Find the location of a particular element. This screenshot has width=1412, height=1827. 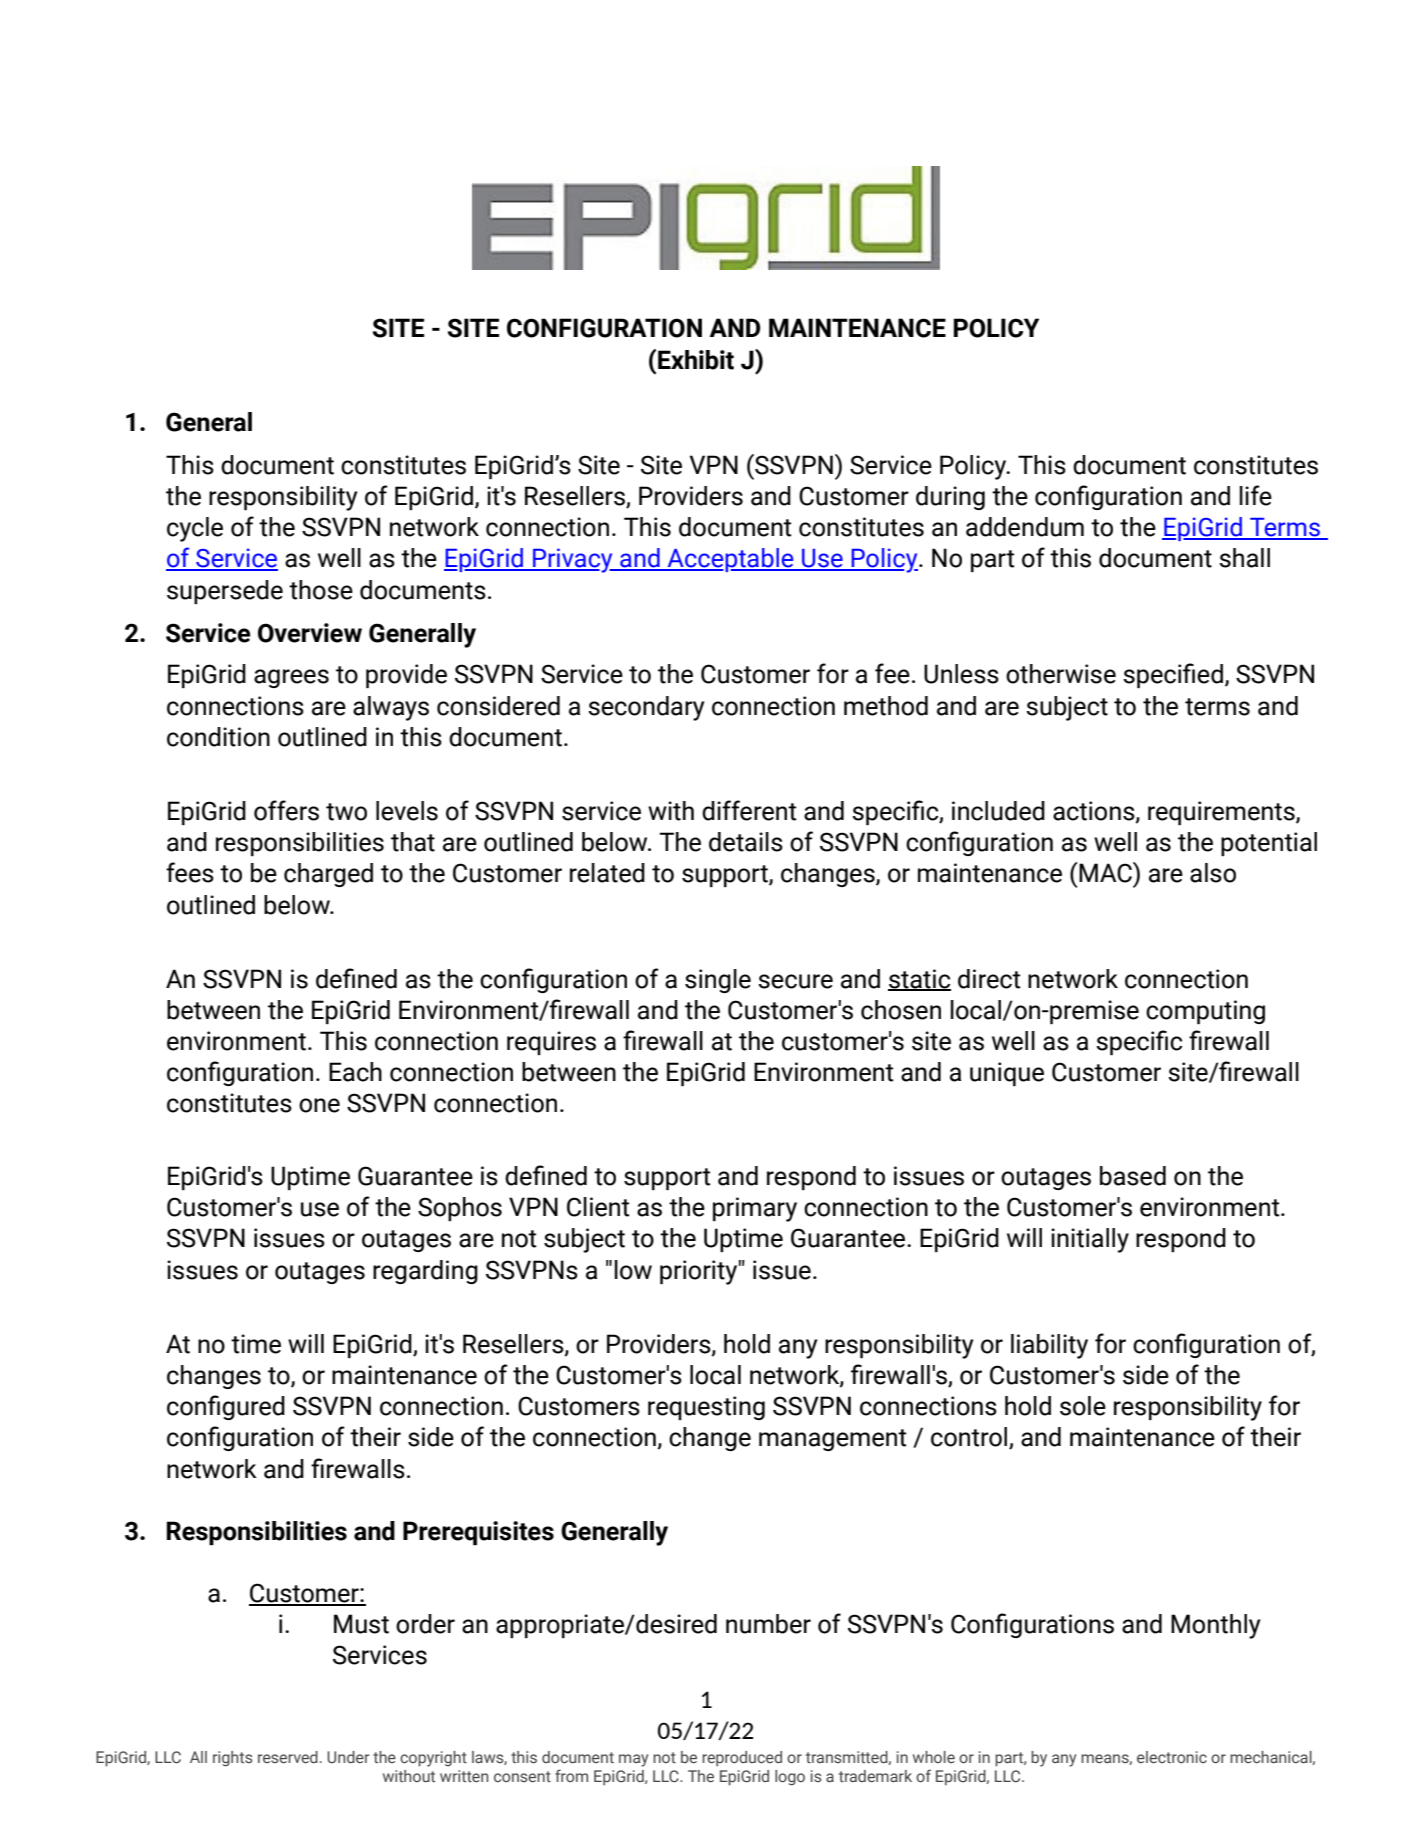

cycle is located at coordinates (195, 529).
